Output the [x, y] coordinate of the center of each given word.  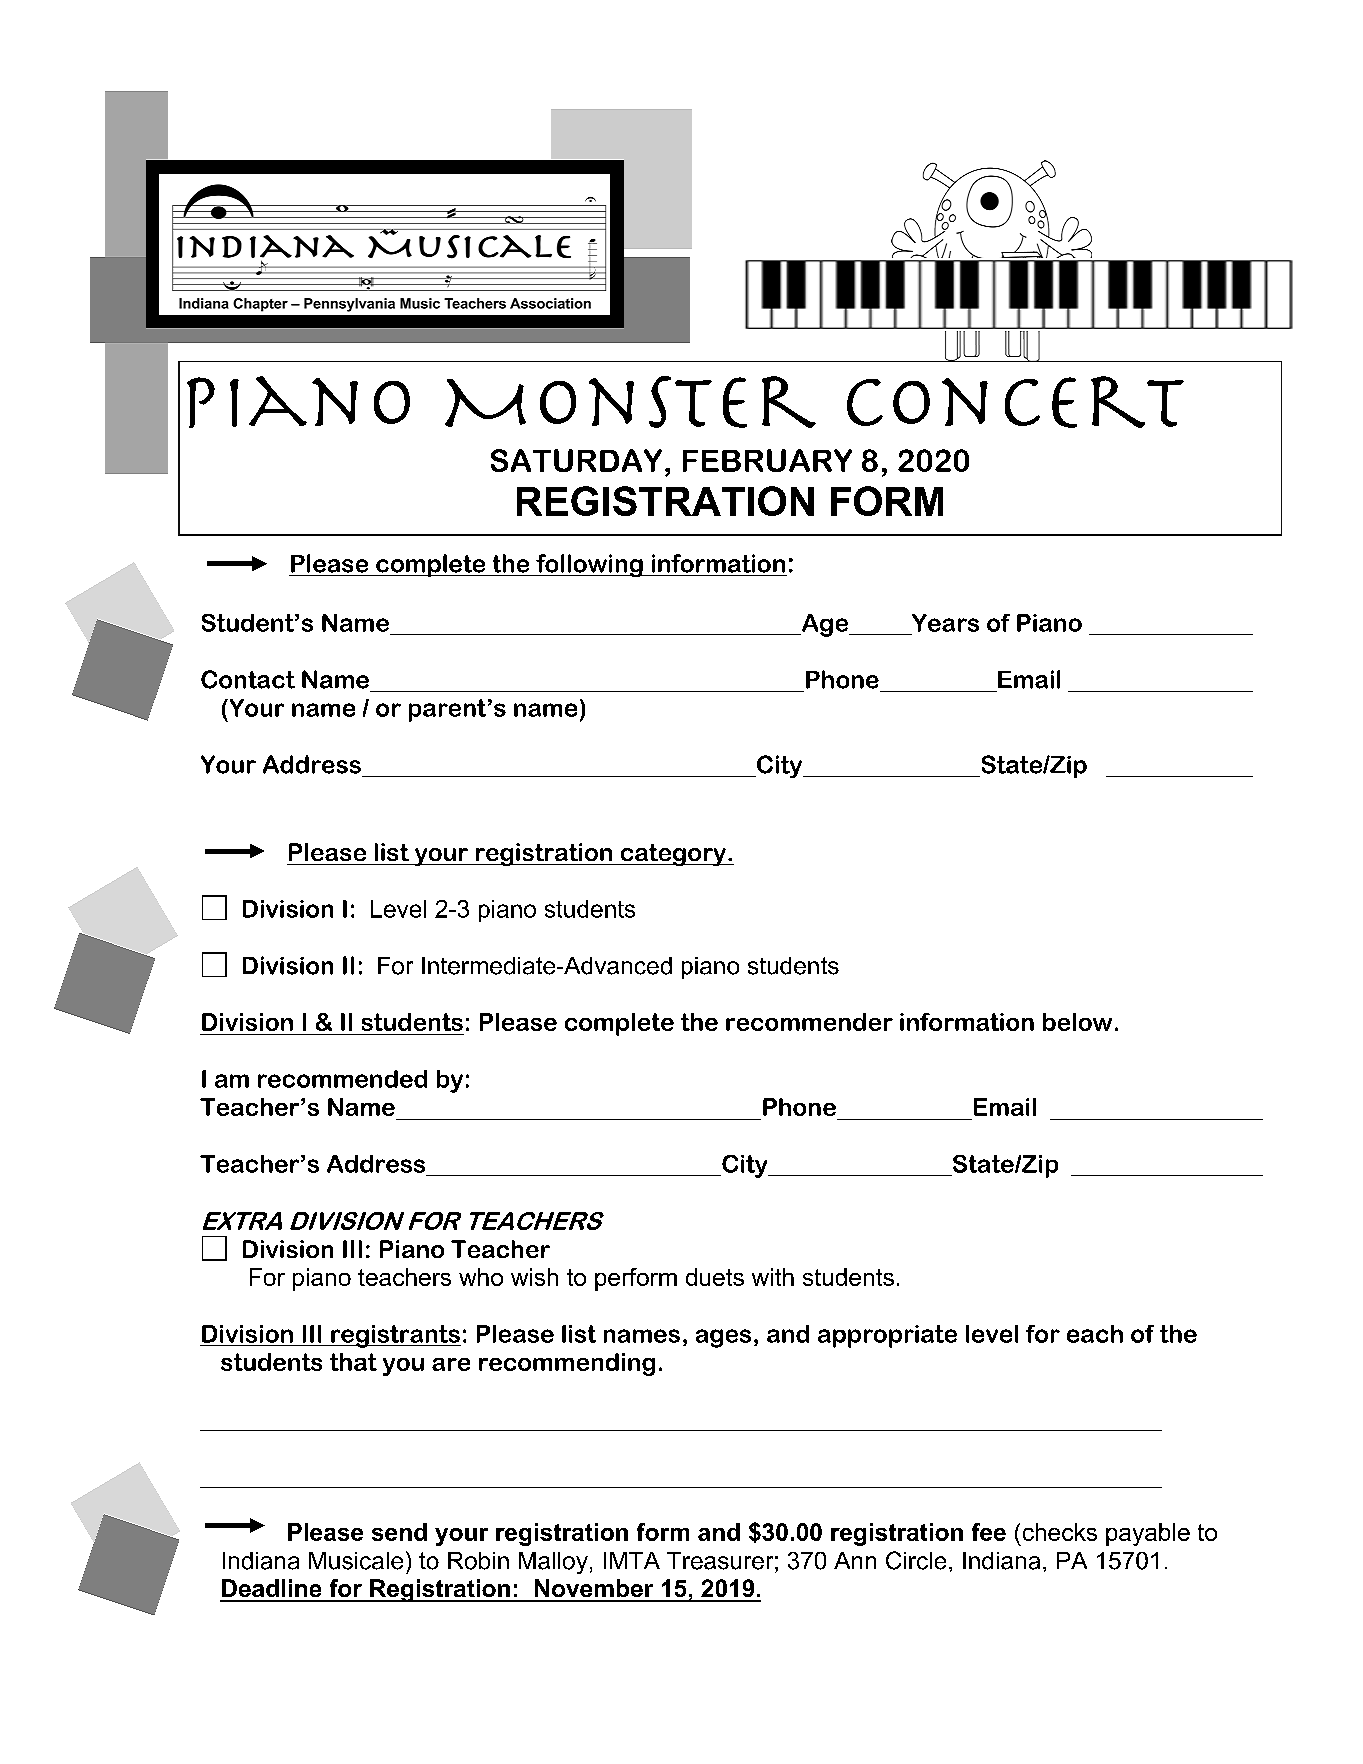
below [1077, 1022]
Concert [1015, 402]
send [399, 1532]
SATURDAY [576, 460]
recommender [809, 1022]
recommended [342, 1079]
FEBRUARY [767, 460]
